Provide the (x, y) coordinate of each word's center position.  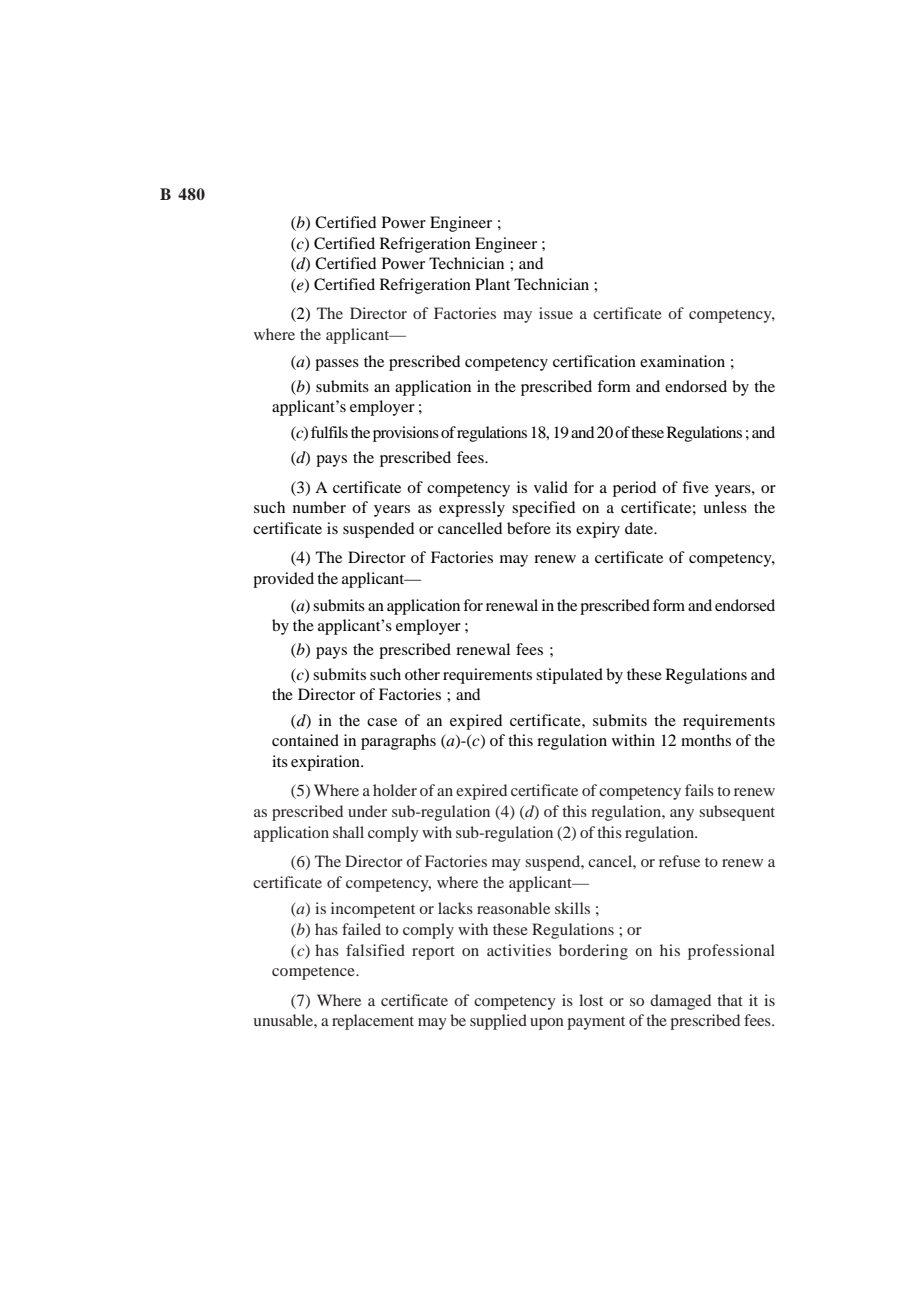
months (706, 740)
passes (337, 365)
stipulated (569, 676)
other (422, 674)
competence (314, 973)
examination (682, 361)
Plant (492, 284)
